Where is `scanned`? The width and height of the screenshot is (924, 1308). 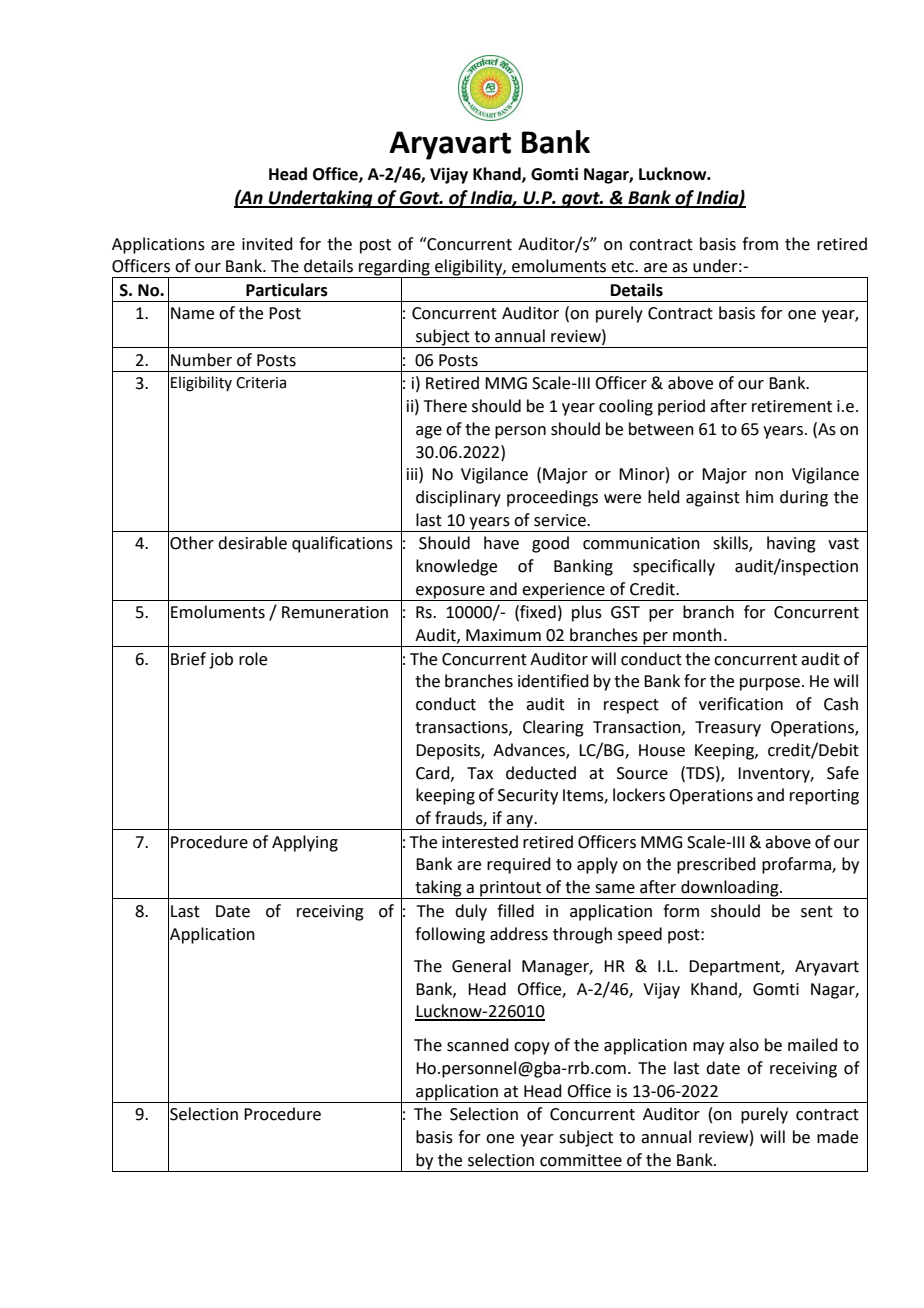 scanned is located at coordinates (478, 1045).
